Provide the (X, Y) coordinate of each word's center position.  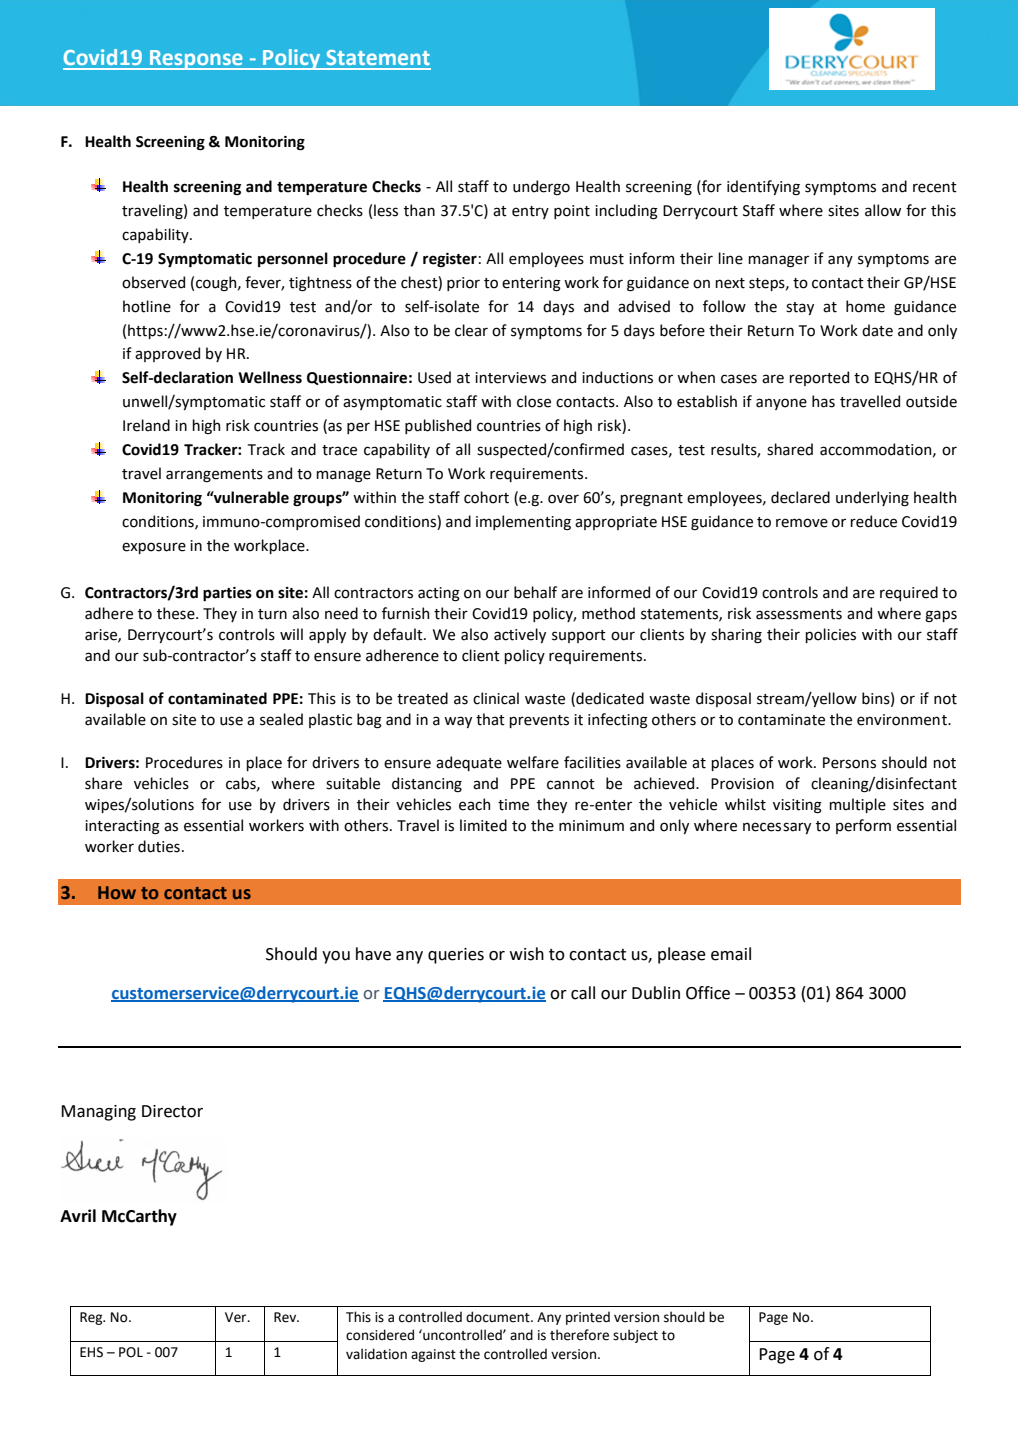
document (499, 1317)
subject (635, 1336)
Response (196, 60)
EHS (91, 1352)
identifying (763, 187)
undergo (541, 187)
